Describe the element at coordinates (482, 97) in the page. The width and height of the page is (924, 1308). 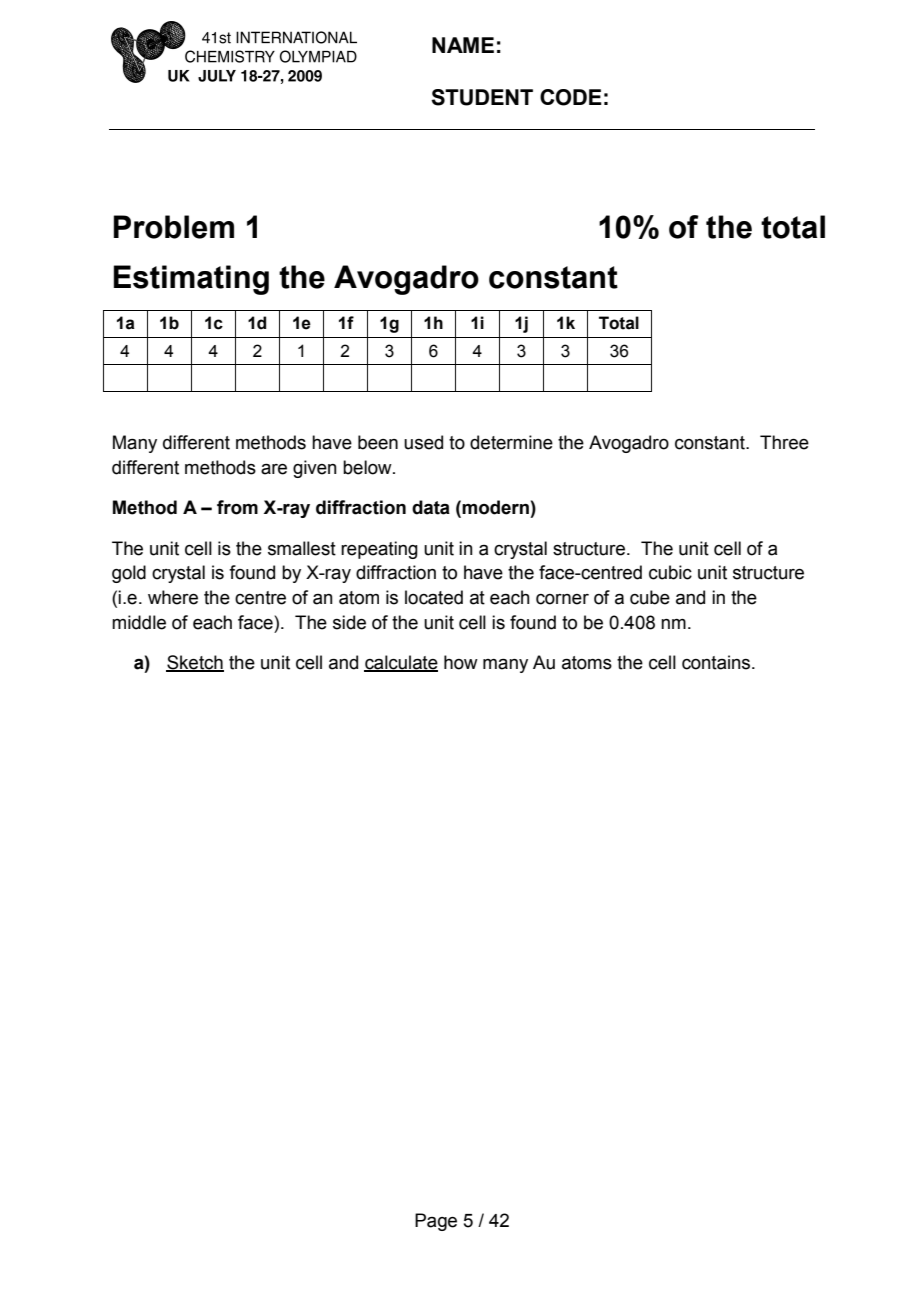
I see `STUDENT` at that location.
